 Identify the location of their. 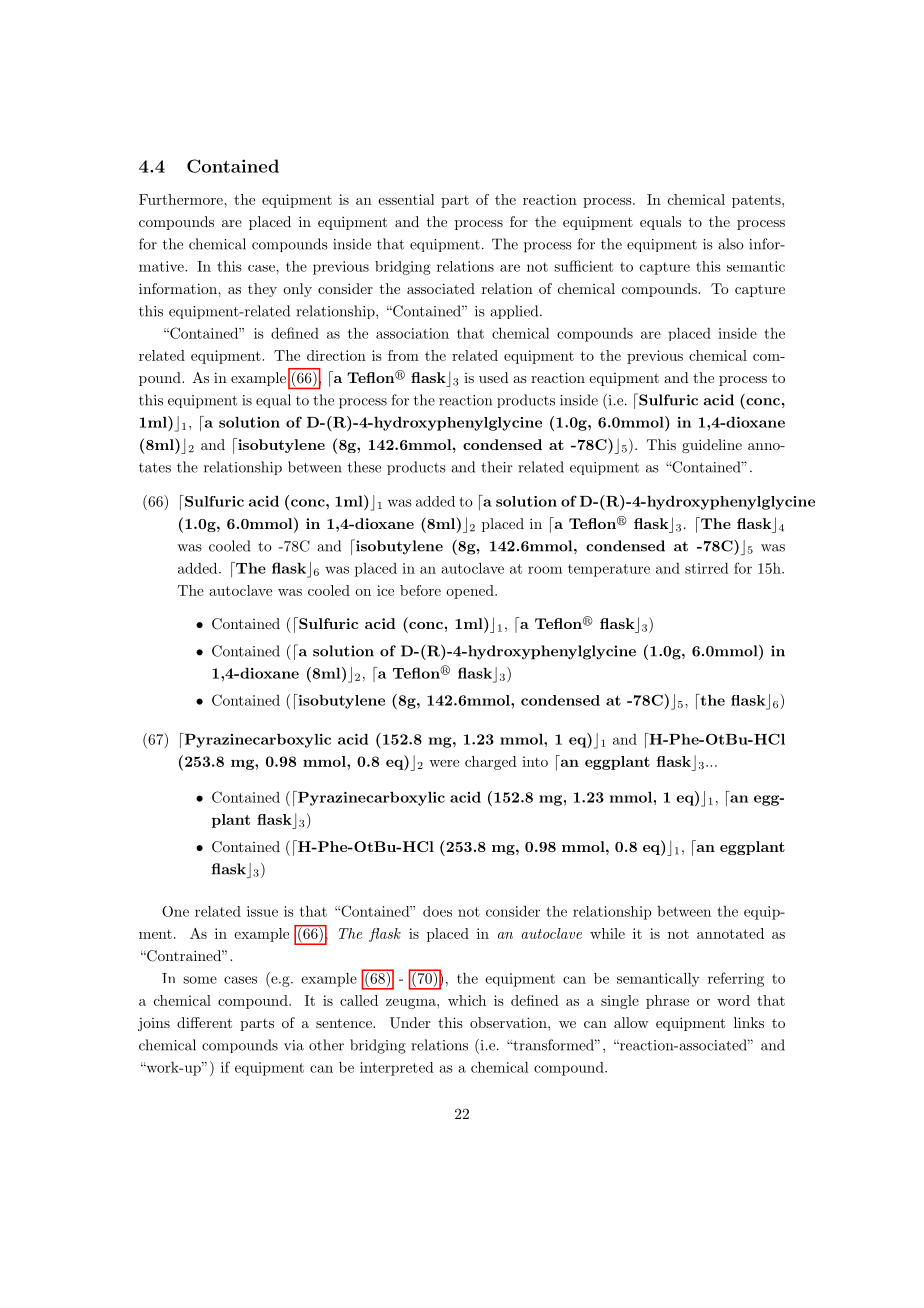
(497, 467).
